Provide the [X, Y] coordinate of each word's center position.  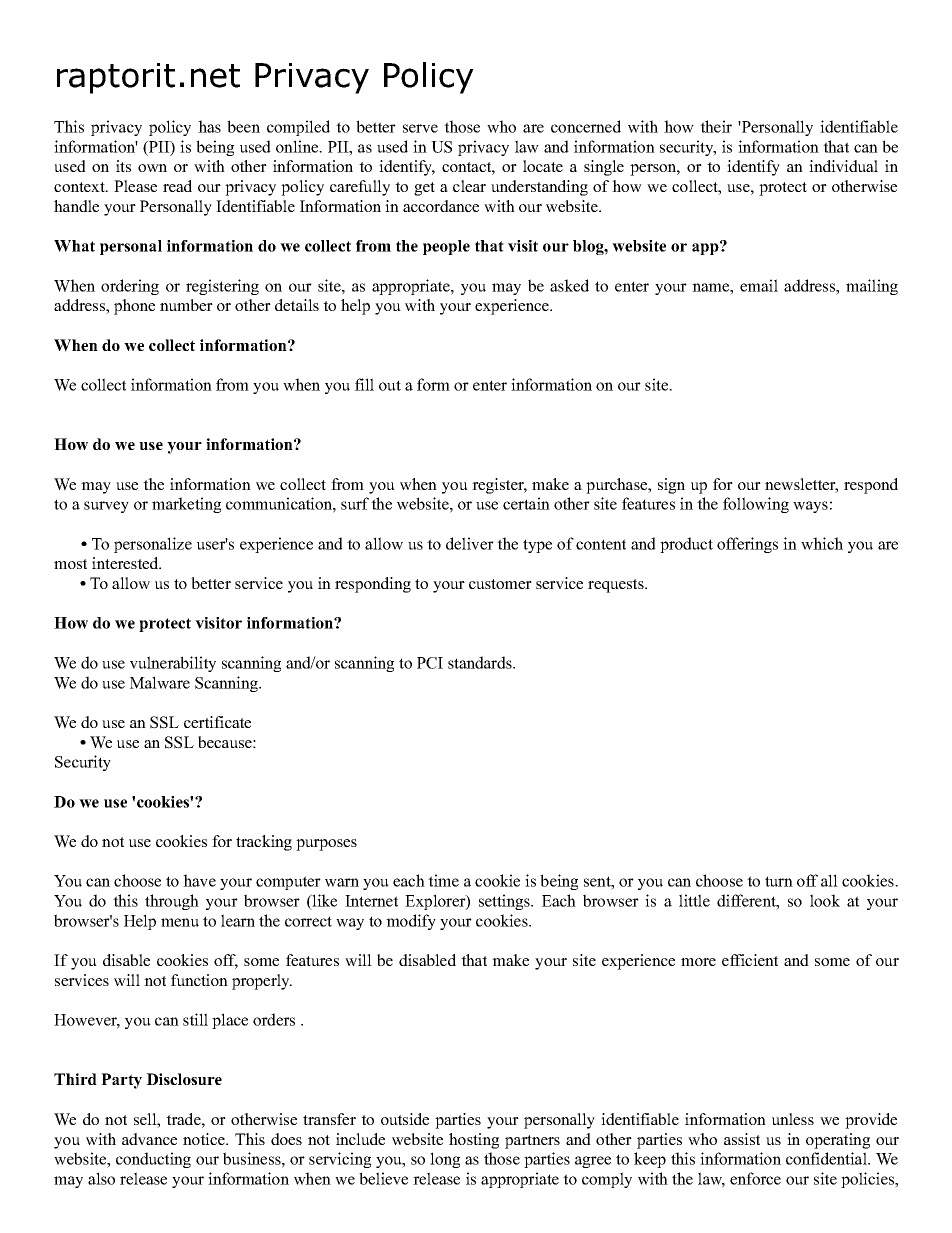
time [443, 880]
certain [526, 503]
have [199, 880]
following [756, 505]
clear [469, 186]
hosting [474, 1141]
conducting [153, 1160]
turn [779, 881]
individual [843, 166]
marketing [186, 505]
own [152, 168]
